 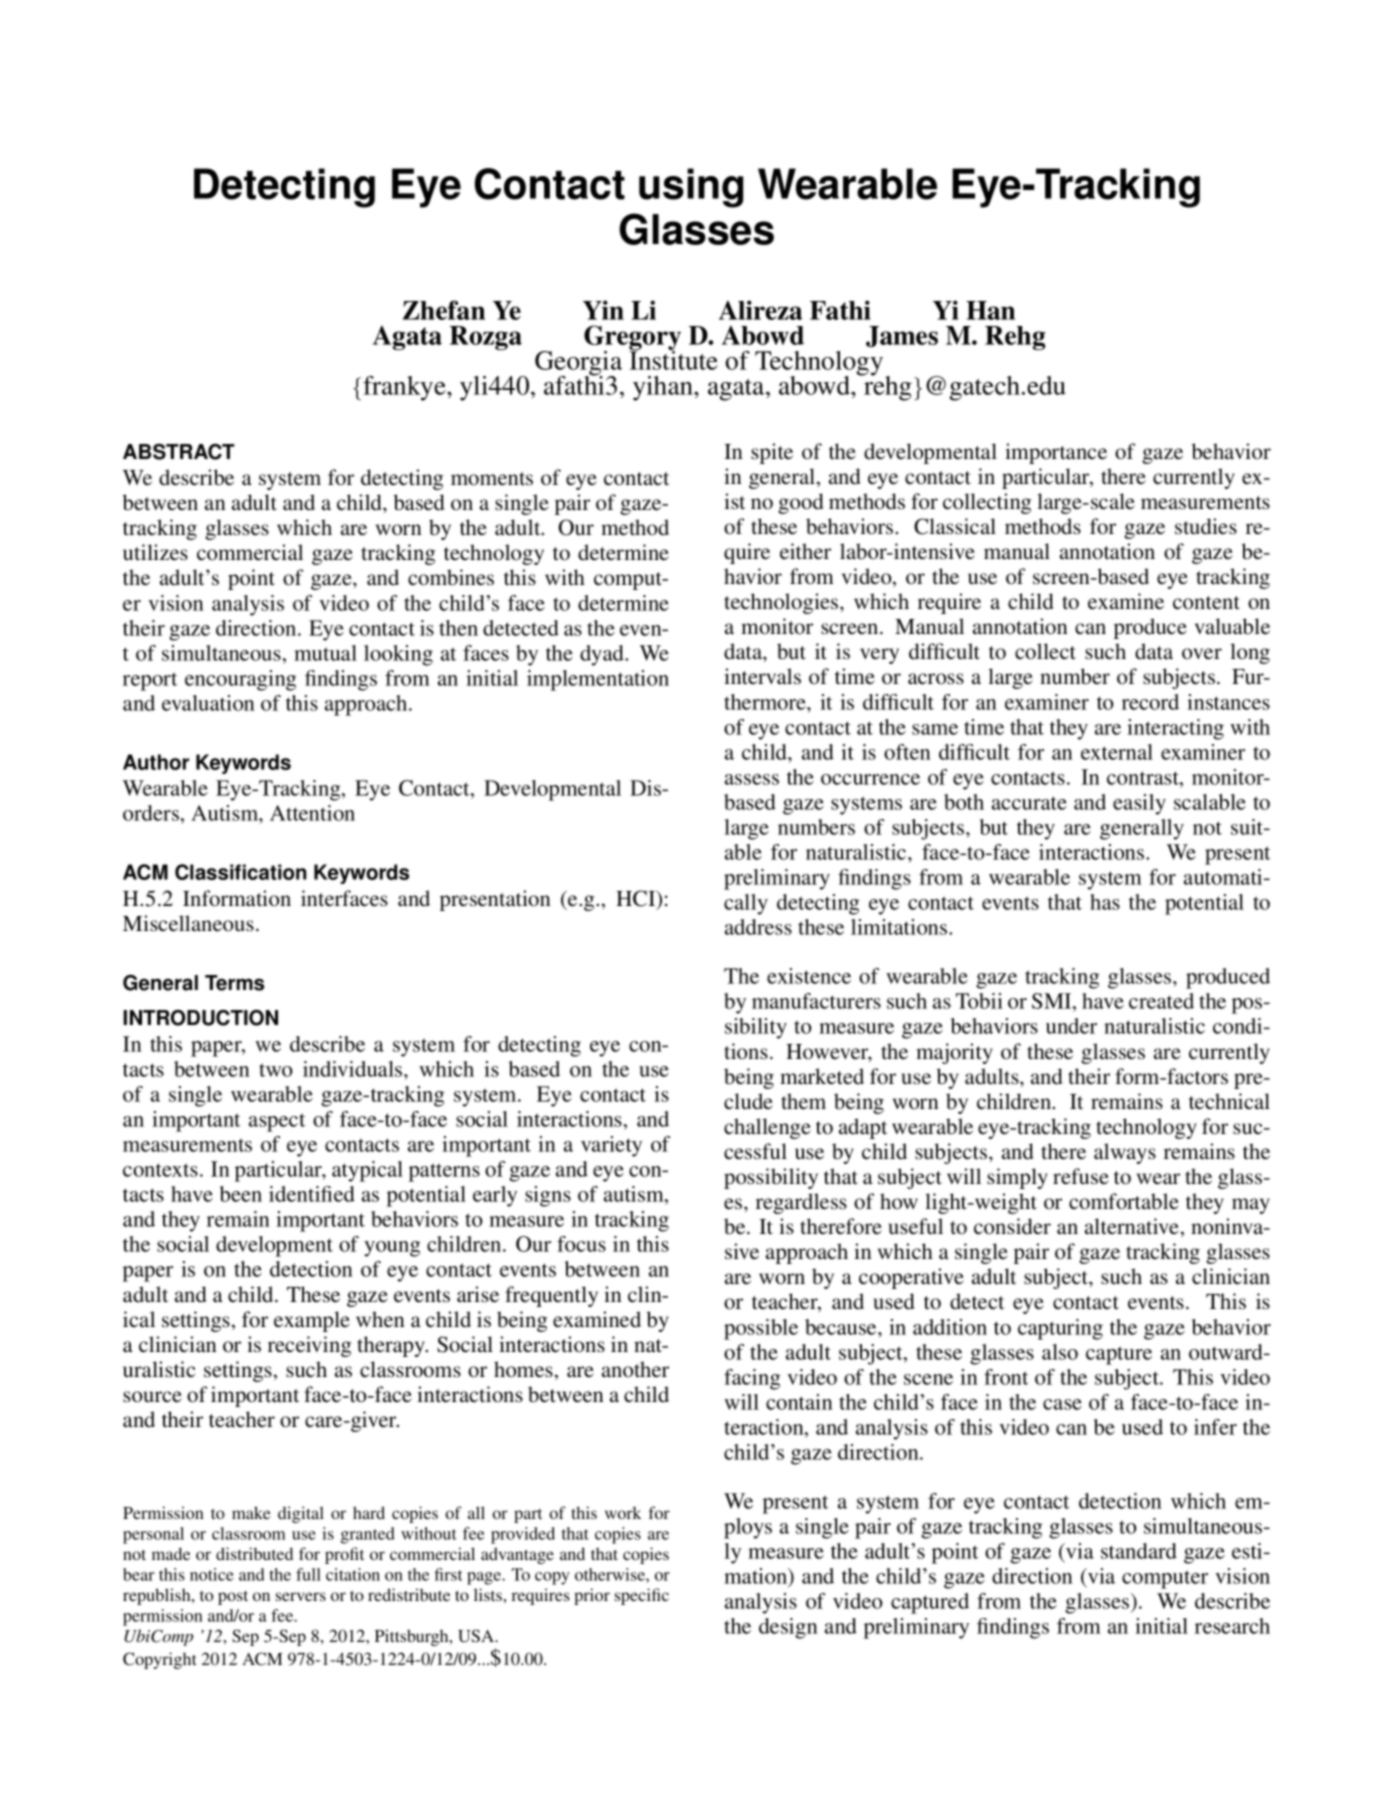 I want to click on been, so click(x=241, y=1194).
